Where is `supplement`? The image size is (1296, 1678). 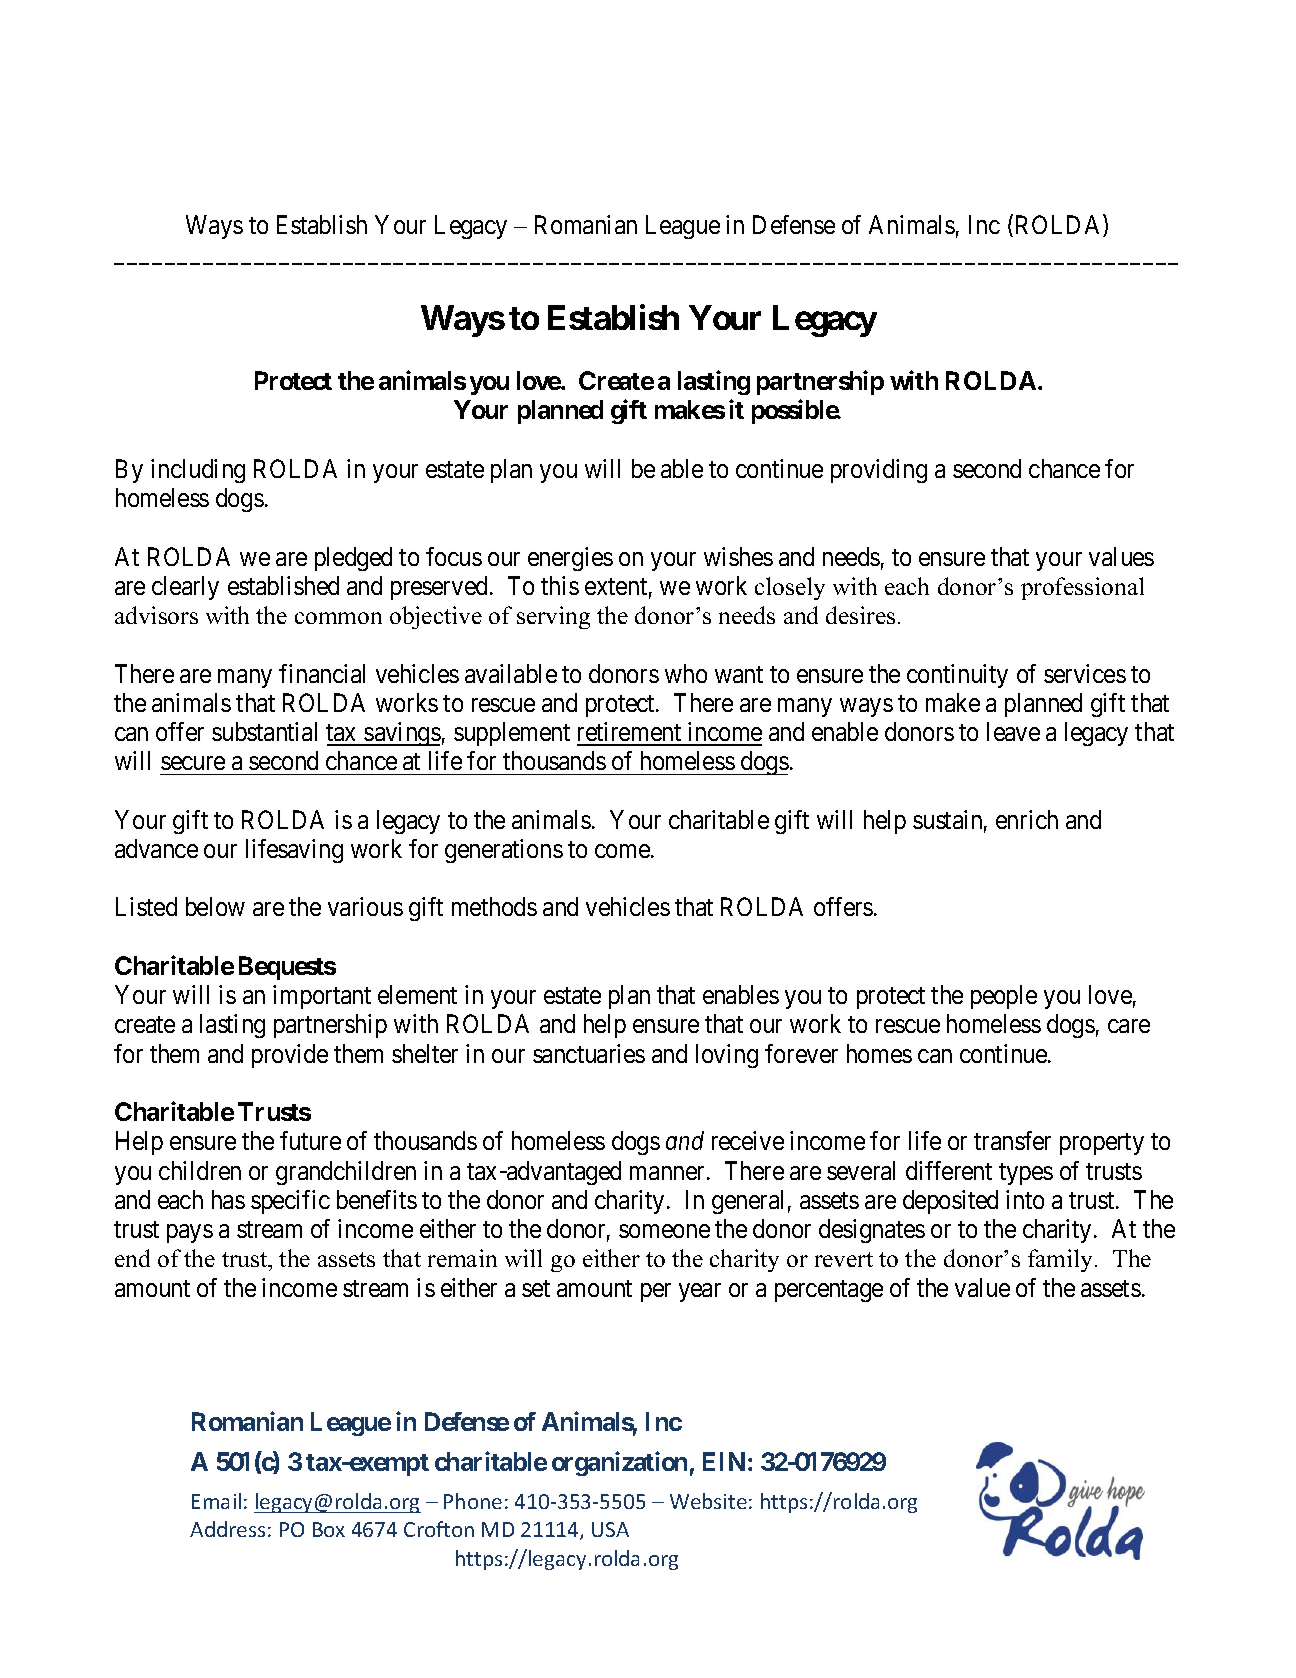 supplement is located at coordinates (512, 734).
